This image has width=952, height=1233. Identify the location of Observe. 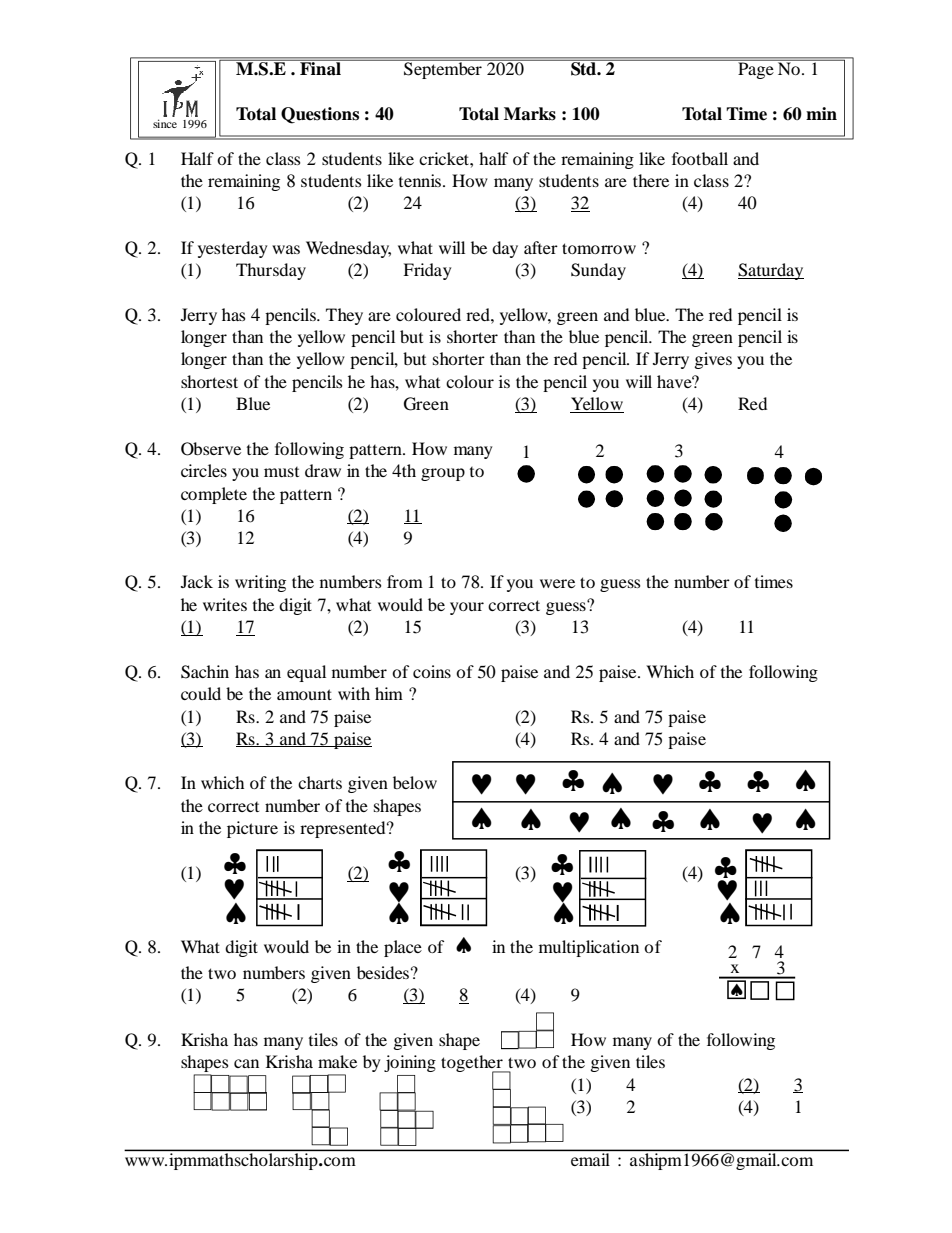
(211, 449).
